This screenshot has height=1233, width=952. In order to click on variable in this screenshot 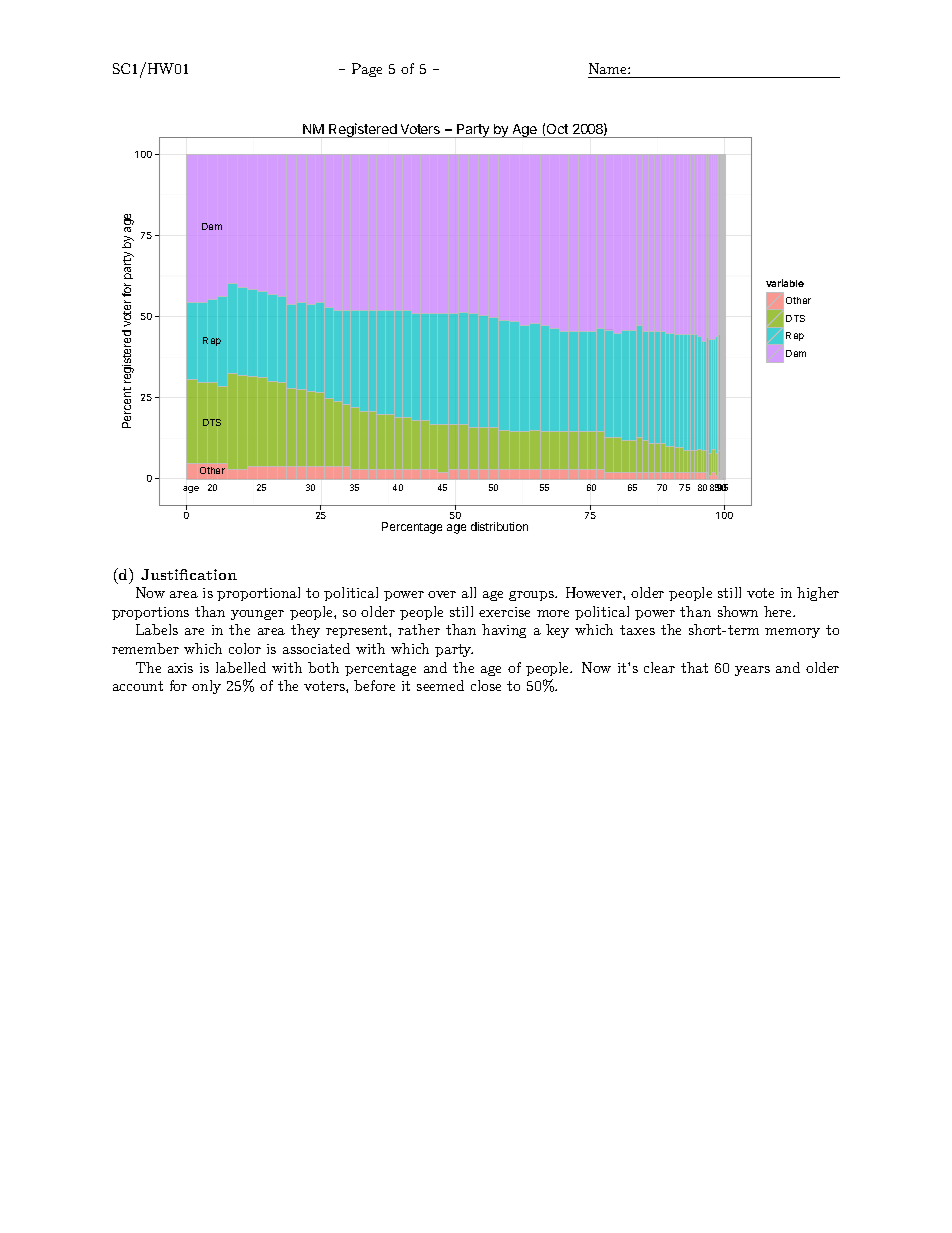, I will do `click(785, 283)`.
